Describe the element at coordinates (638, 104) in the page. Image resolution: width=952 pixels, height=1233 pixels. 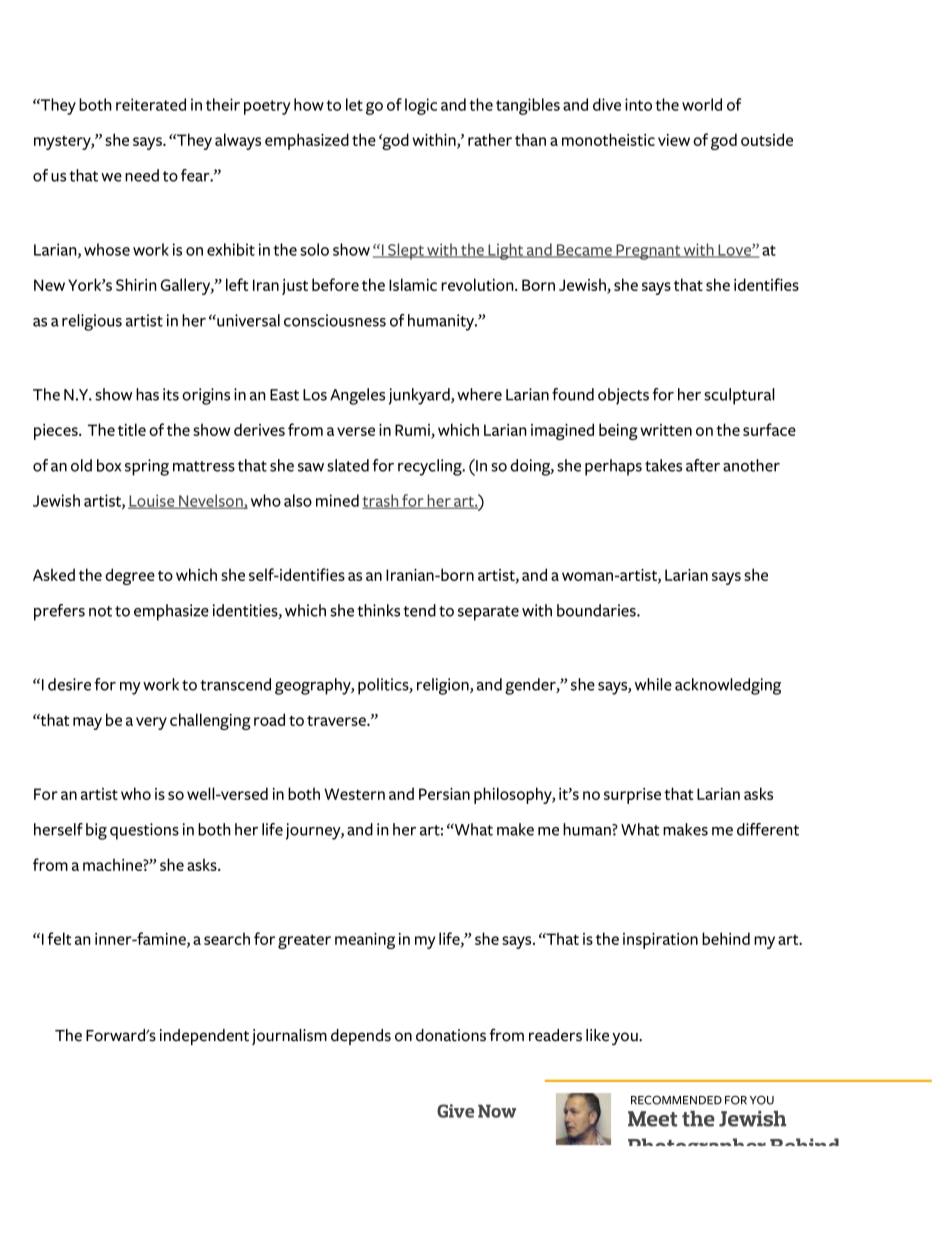
I see `into` at that location.
